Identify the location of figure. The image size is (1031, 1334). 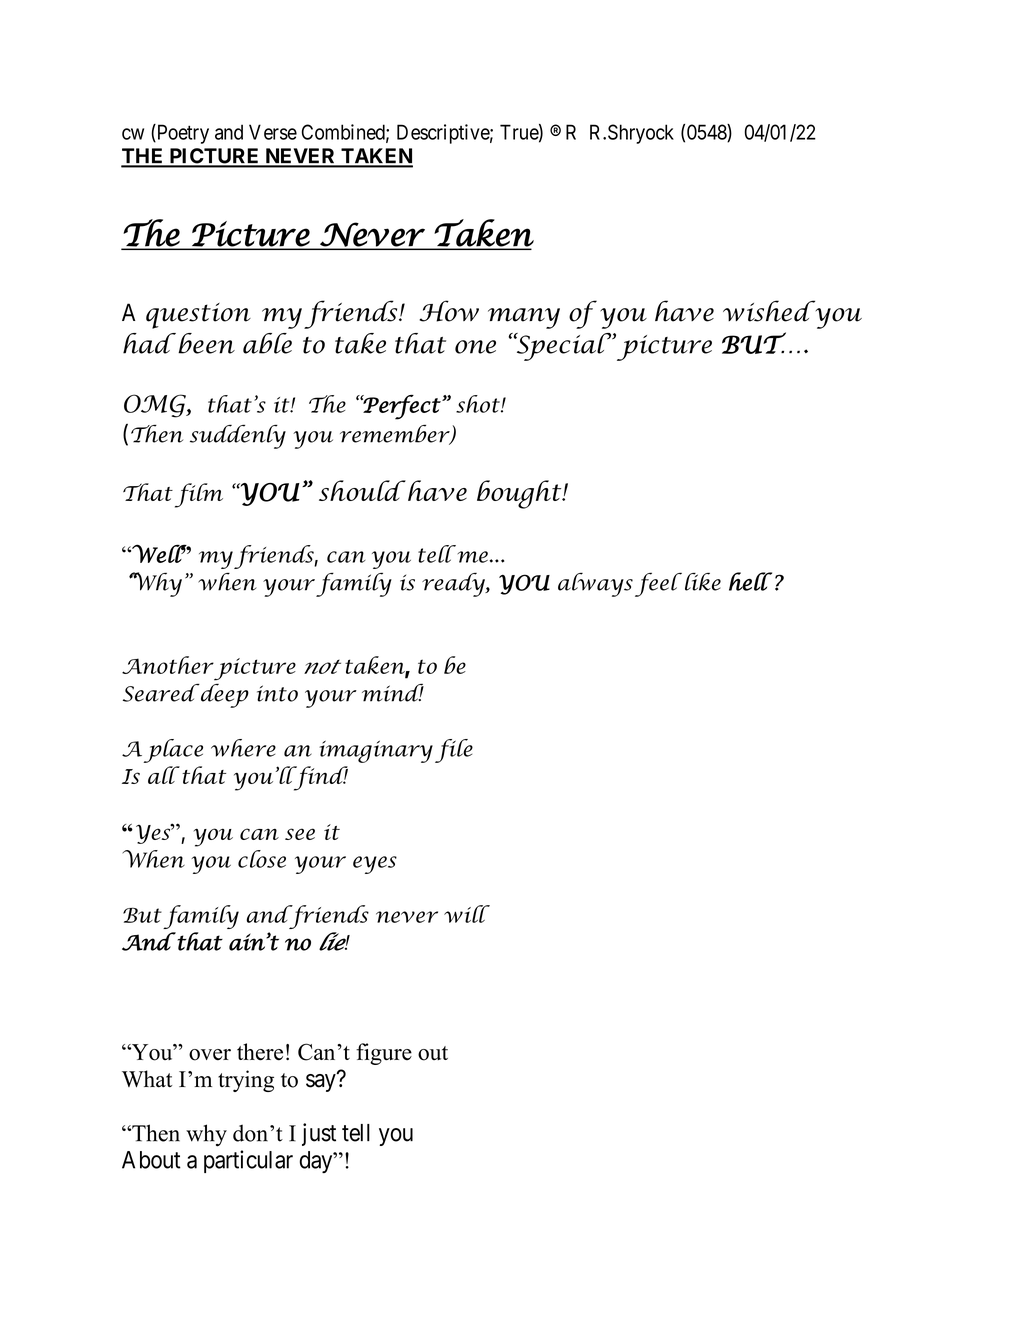
(384, 1054).
